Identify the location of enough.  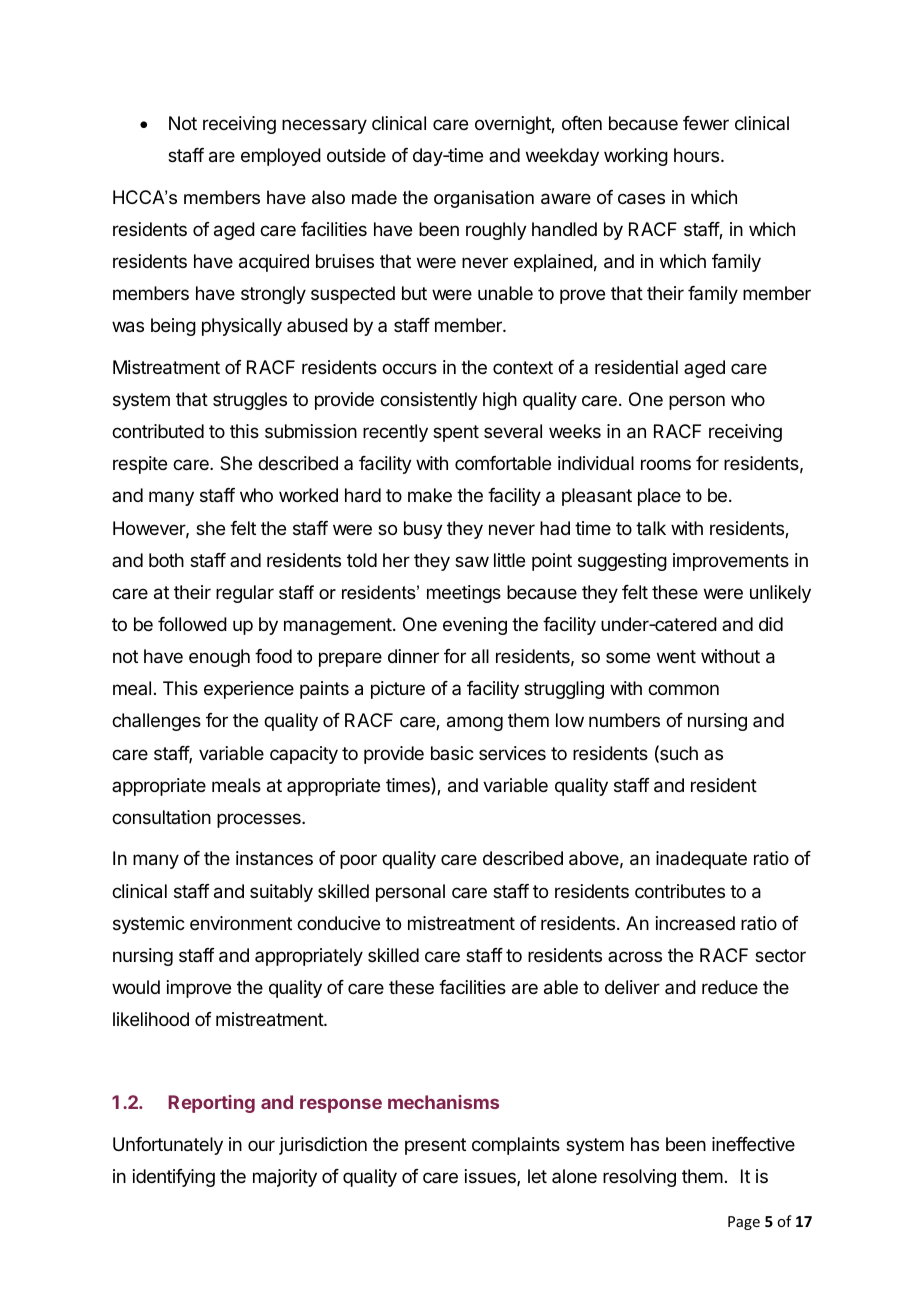
(219, 658).
